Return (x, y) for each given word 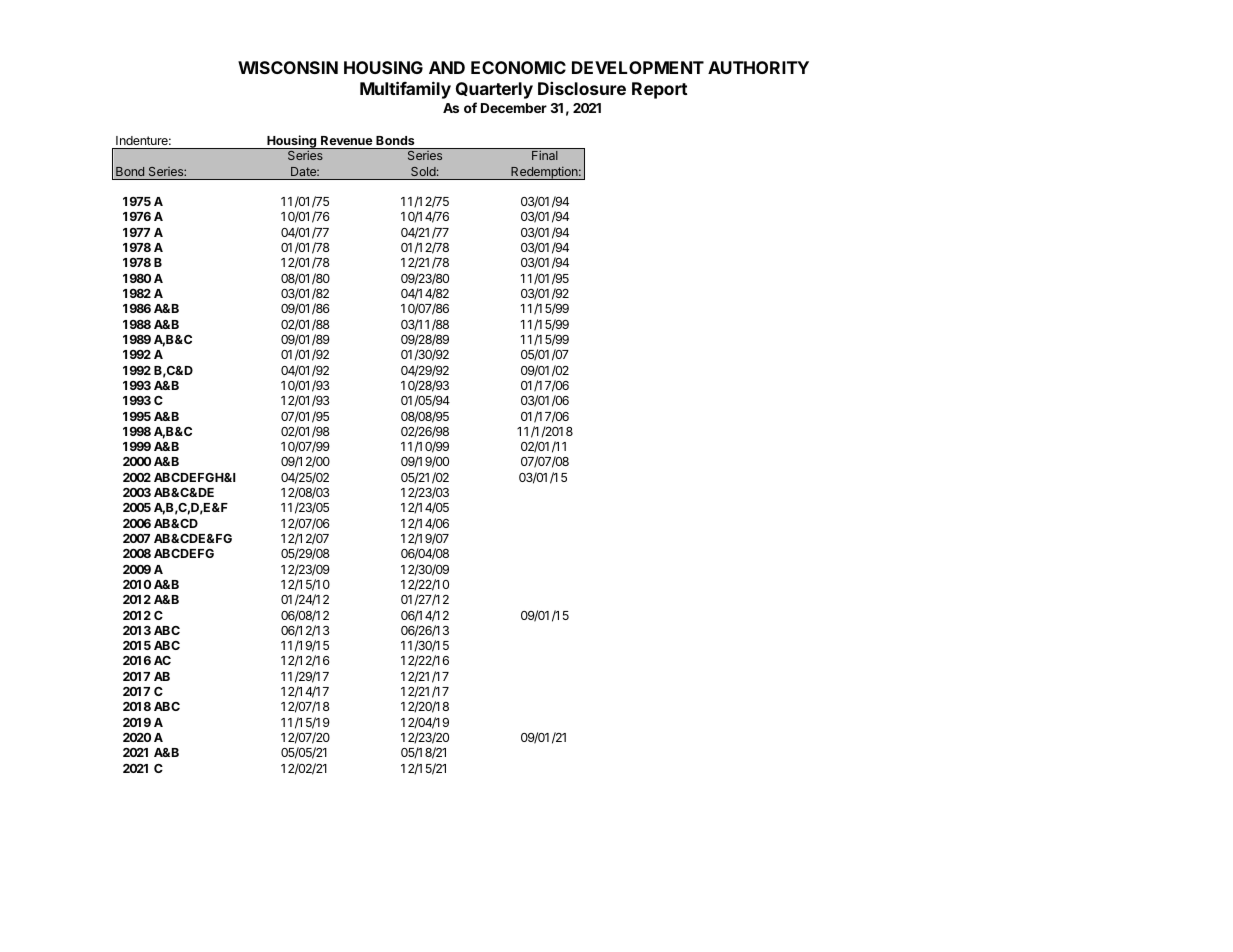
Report (660, 90)
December (514, 108)
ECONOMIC (518, 67)
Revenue (346, 140)
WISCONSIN (288, 67)
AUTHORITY (758, 67)
